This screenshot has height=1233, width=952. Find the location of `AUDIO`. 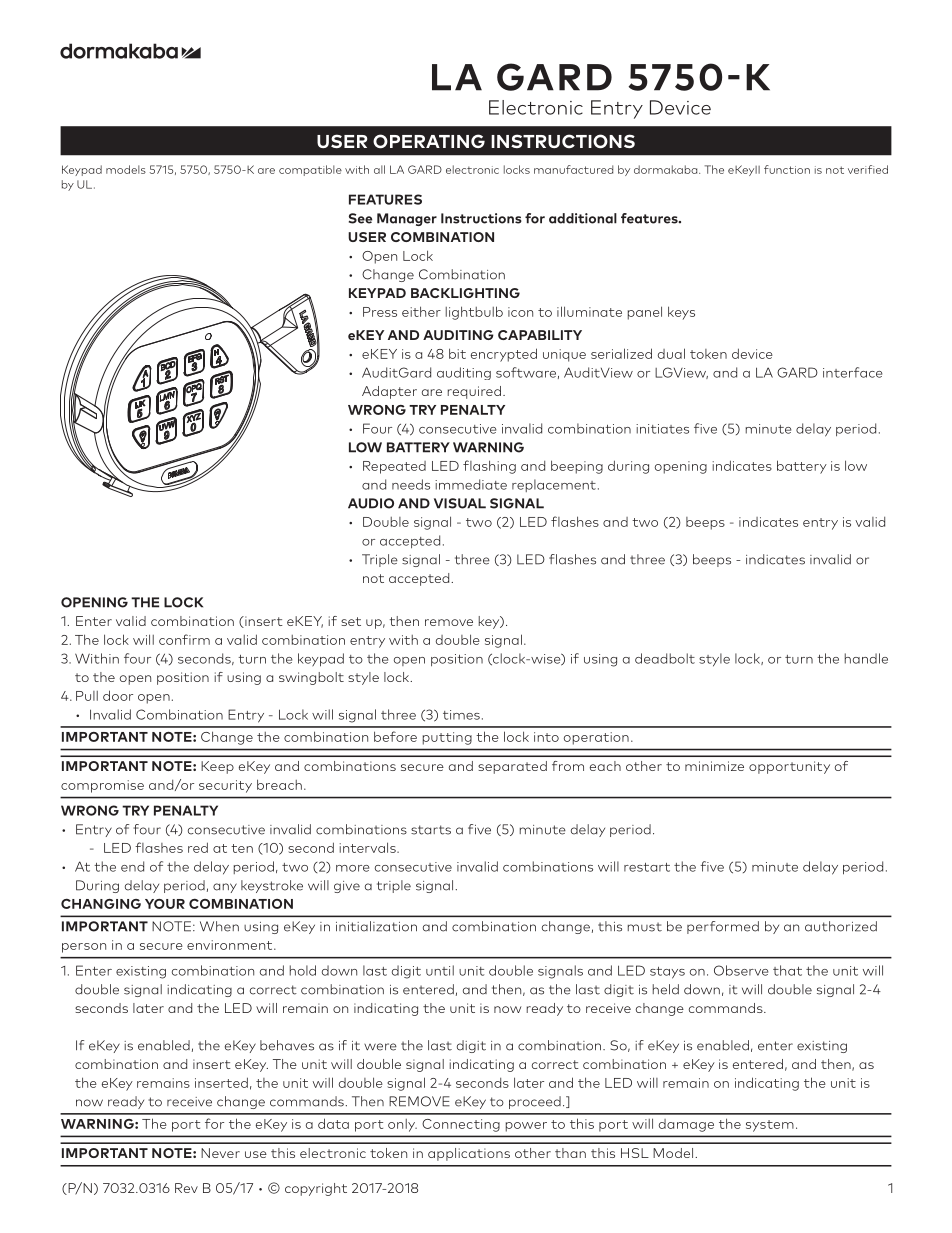

AUDIO is located at coordinates (371, 503).
